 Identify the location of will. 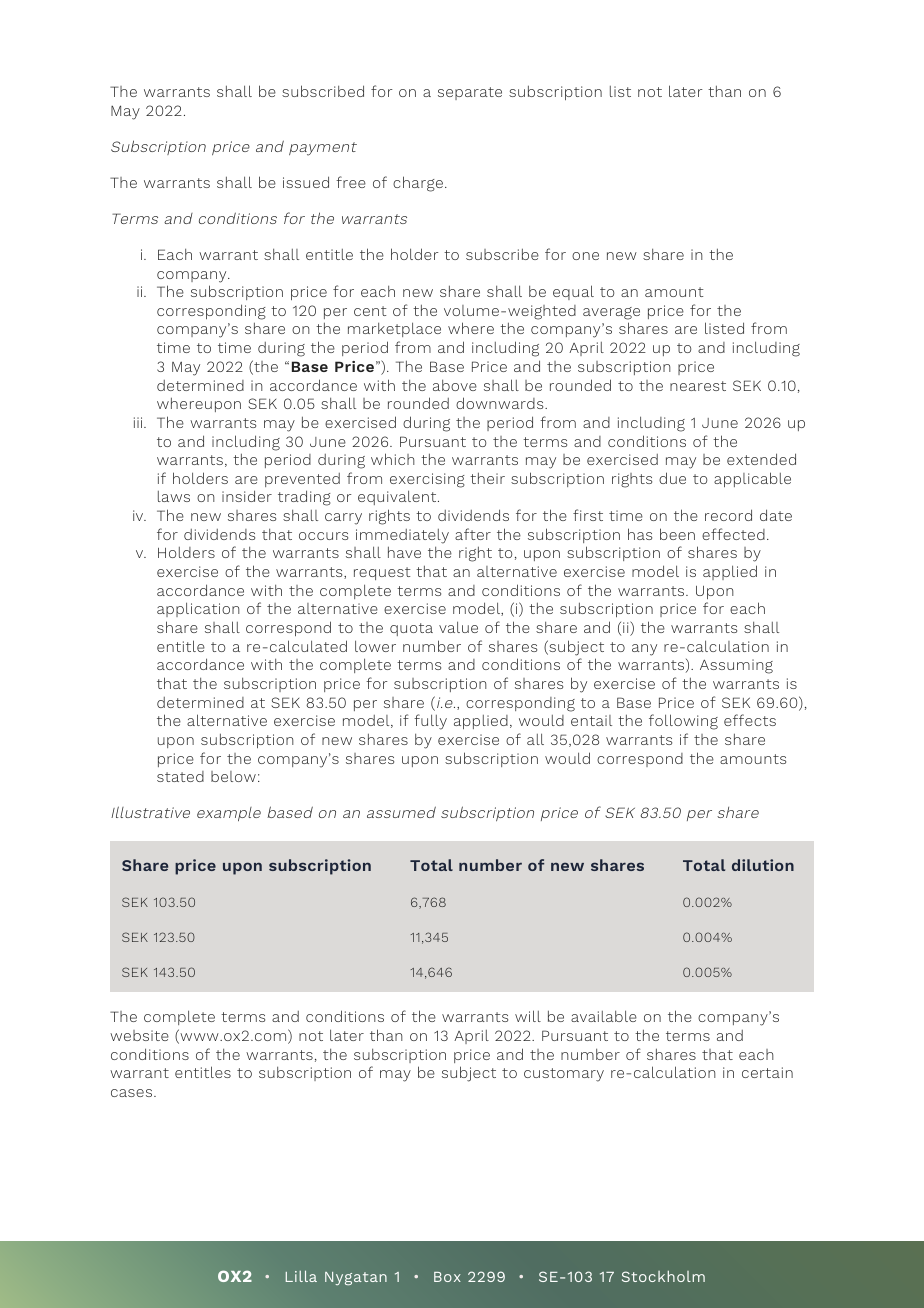
(528, 1016).
